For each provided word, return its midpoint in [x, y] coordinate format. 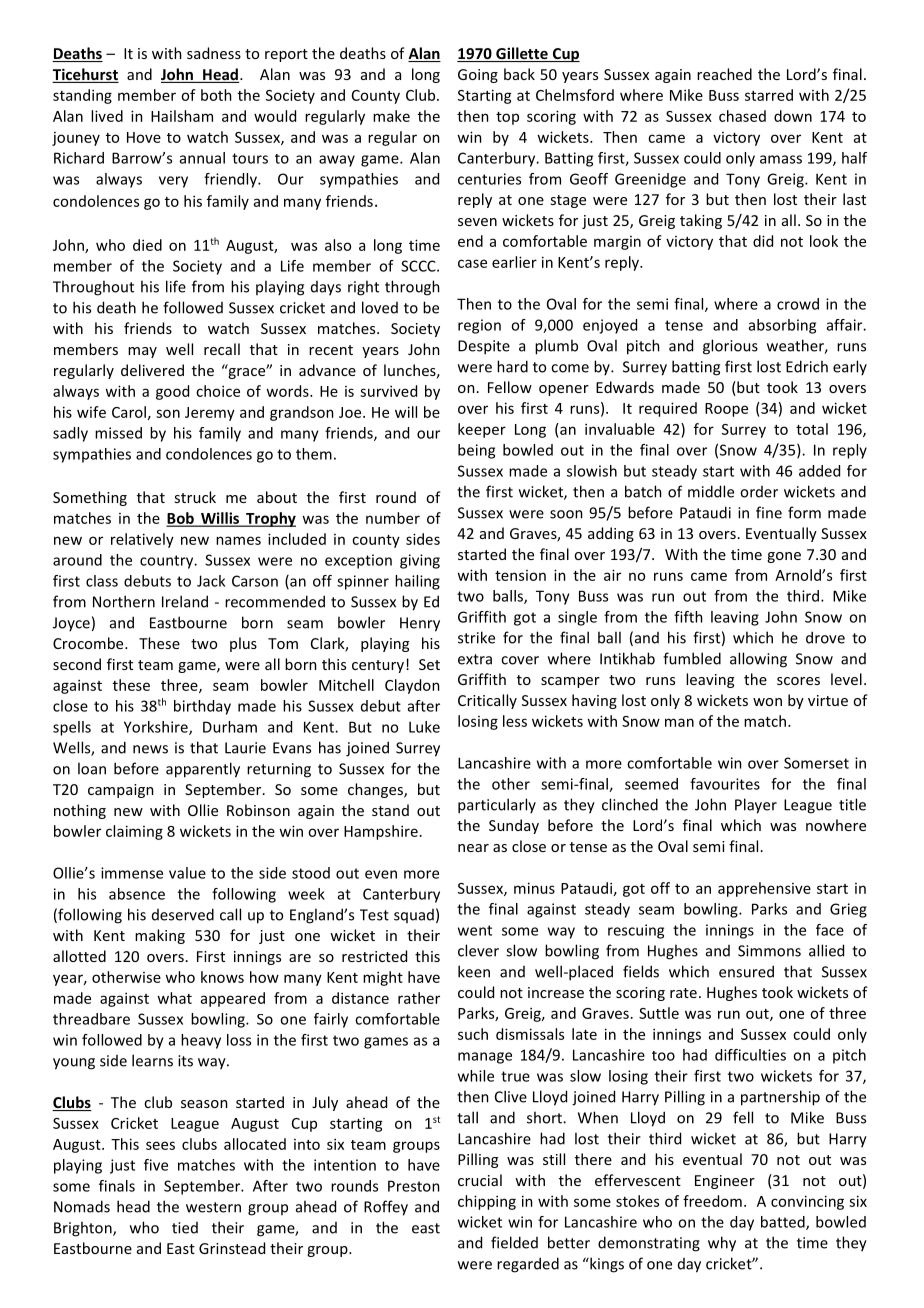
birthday [202, 707]
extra [475, 659]
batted [784, 1223]
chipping [487, 1202]
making [160, 936]
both [216, 95]
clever [478, 950]
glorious [730, 347]
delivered [152, 370]
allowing [758, 660]
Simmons [769, 951]
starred [769, 95]
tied [185, 1228]
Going [478, 76]
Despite [484, 347]
